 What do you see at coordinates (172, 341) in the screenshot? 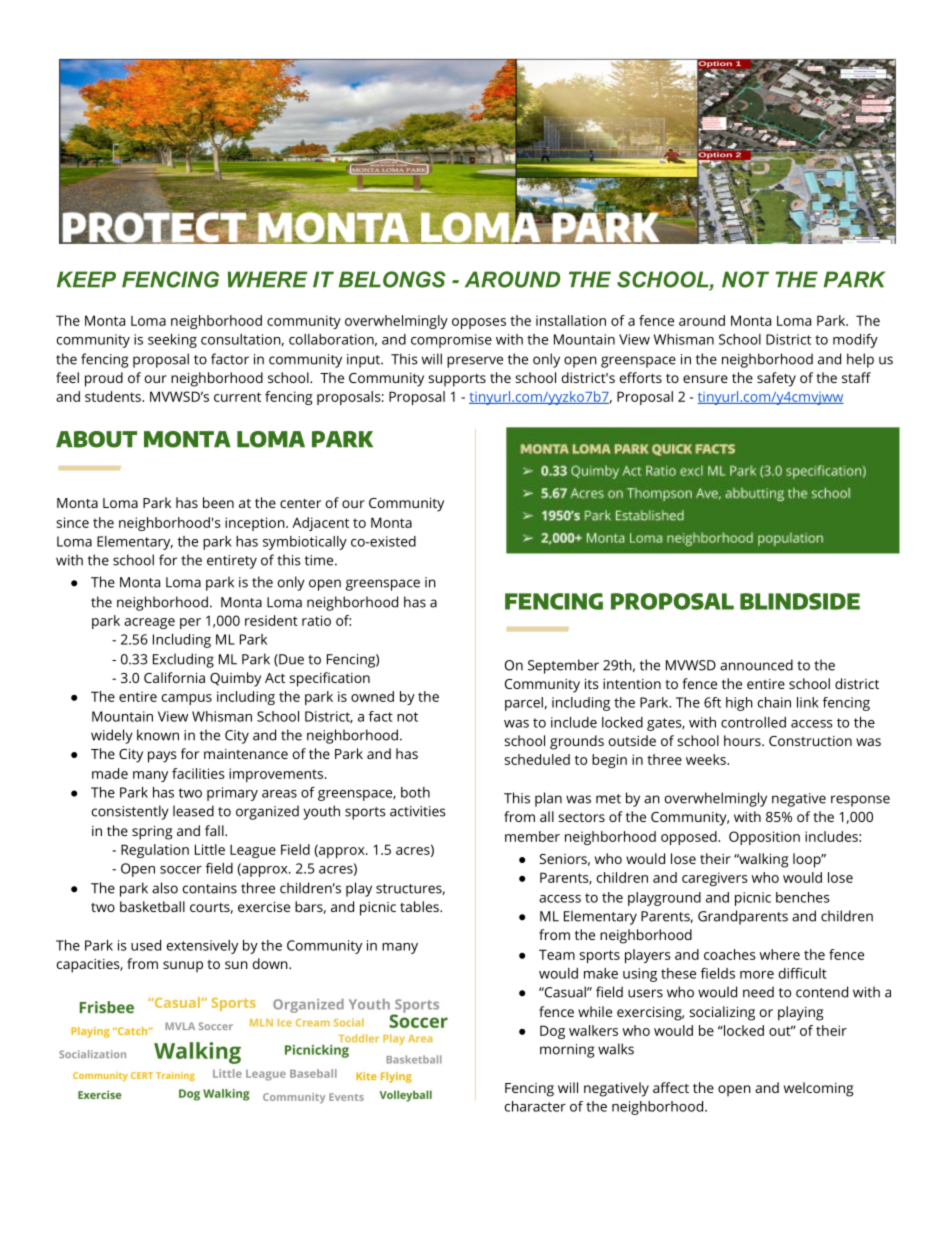
I see `seeking` at bounding box center [172, 341].
